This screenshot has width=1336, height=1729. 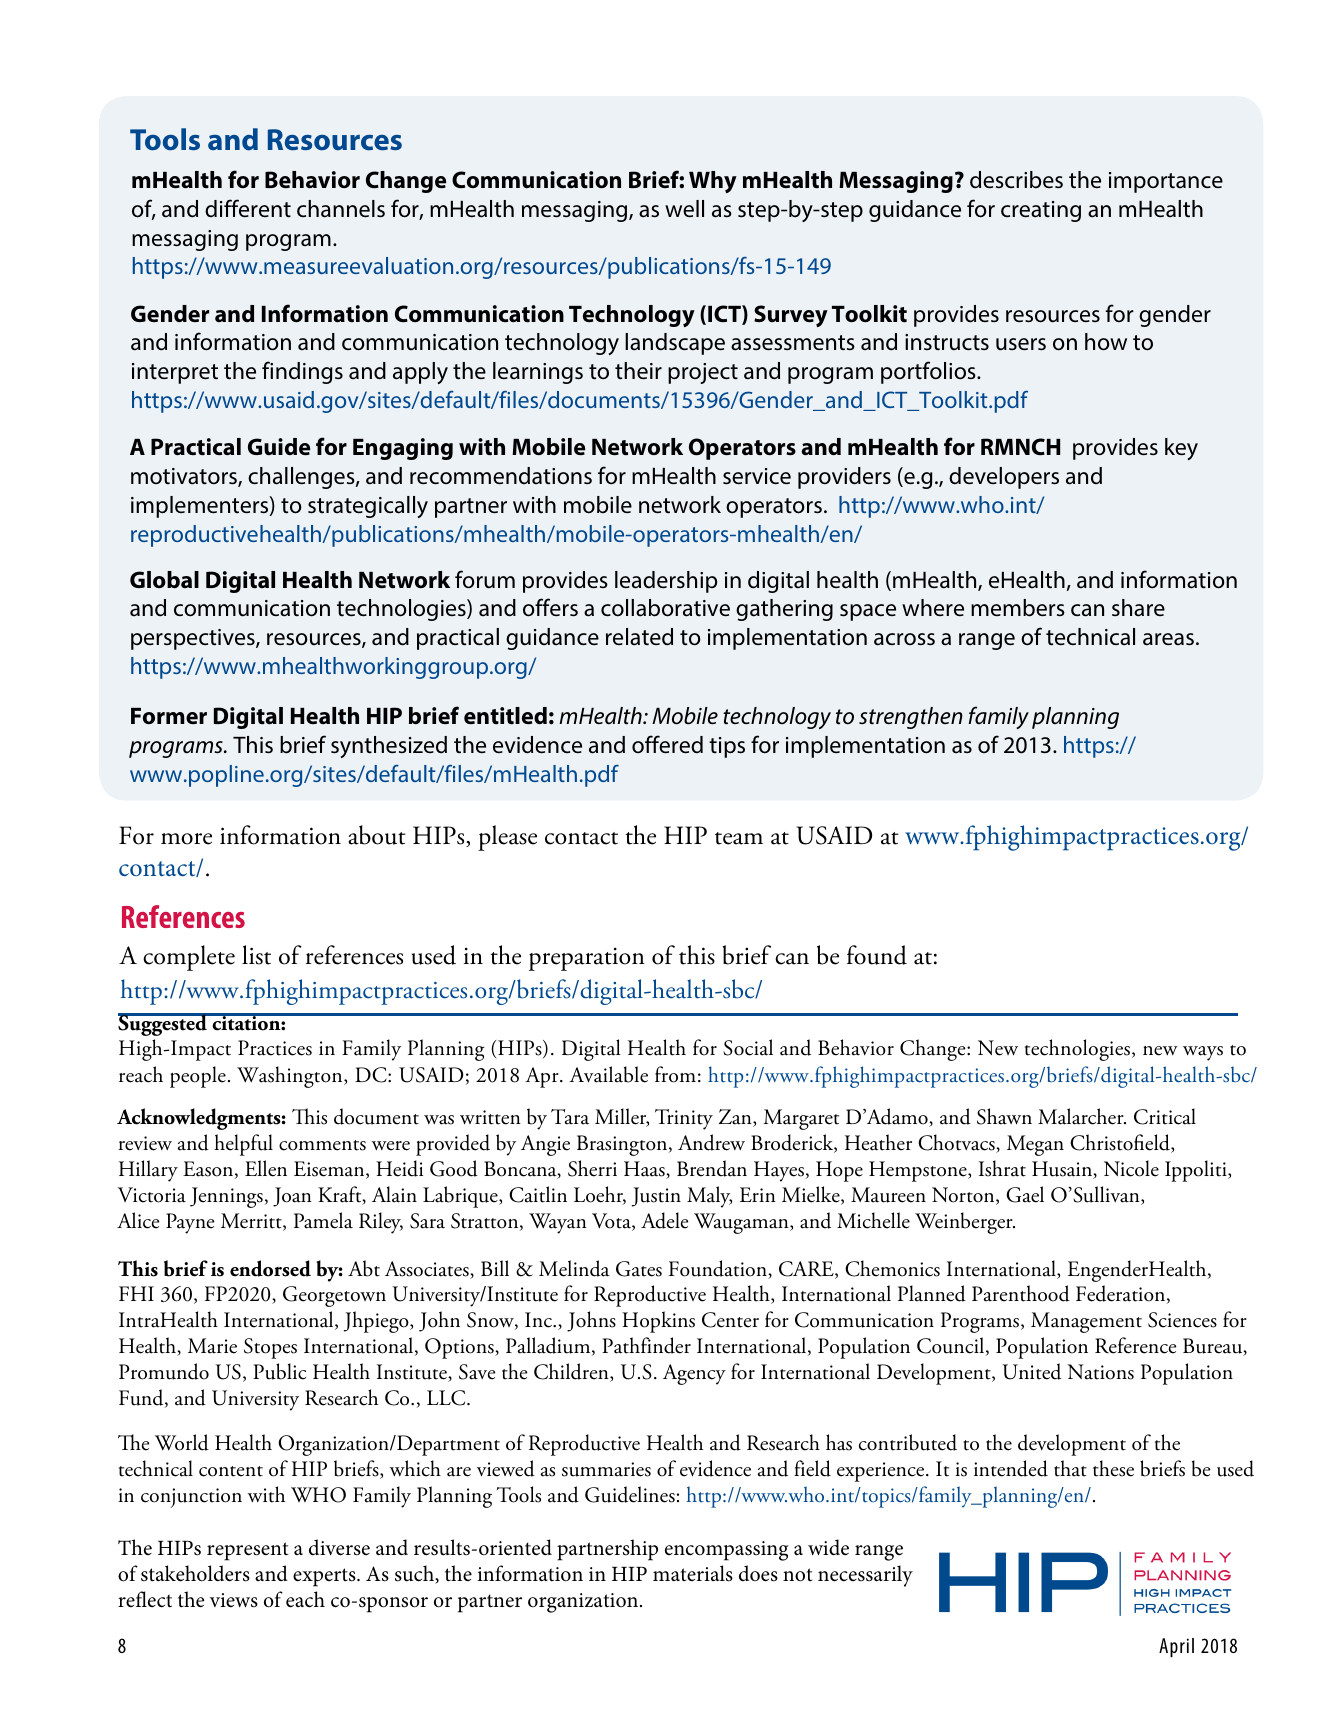 I want to click on creating, so click(x=1041, y=211).
